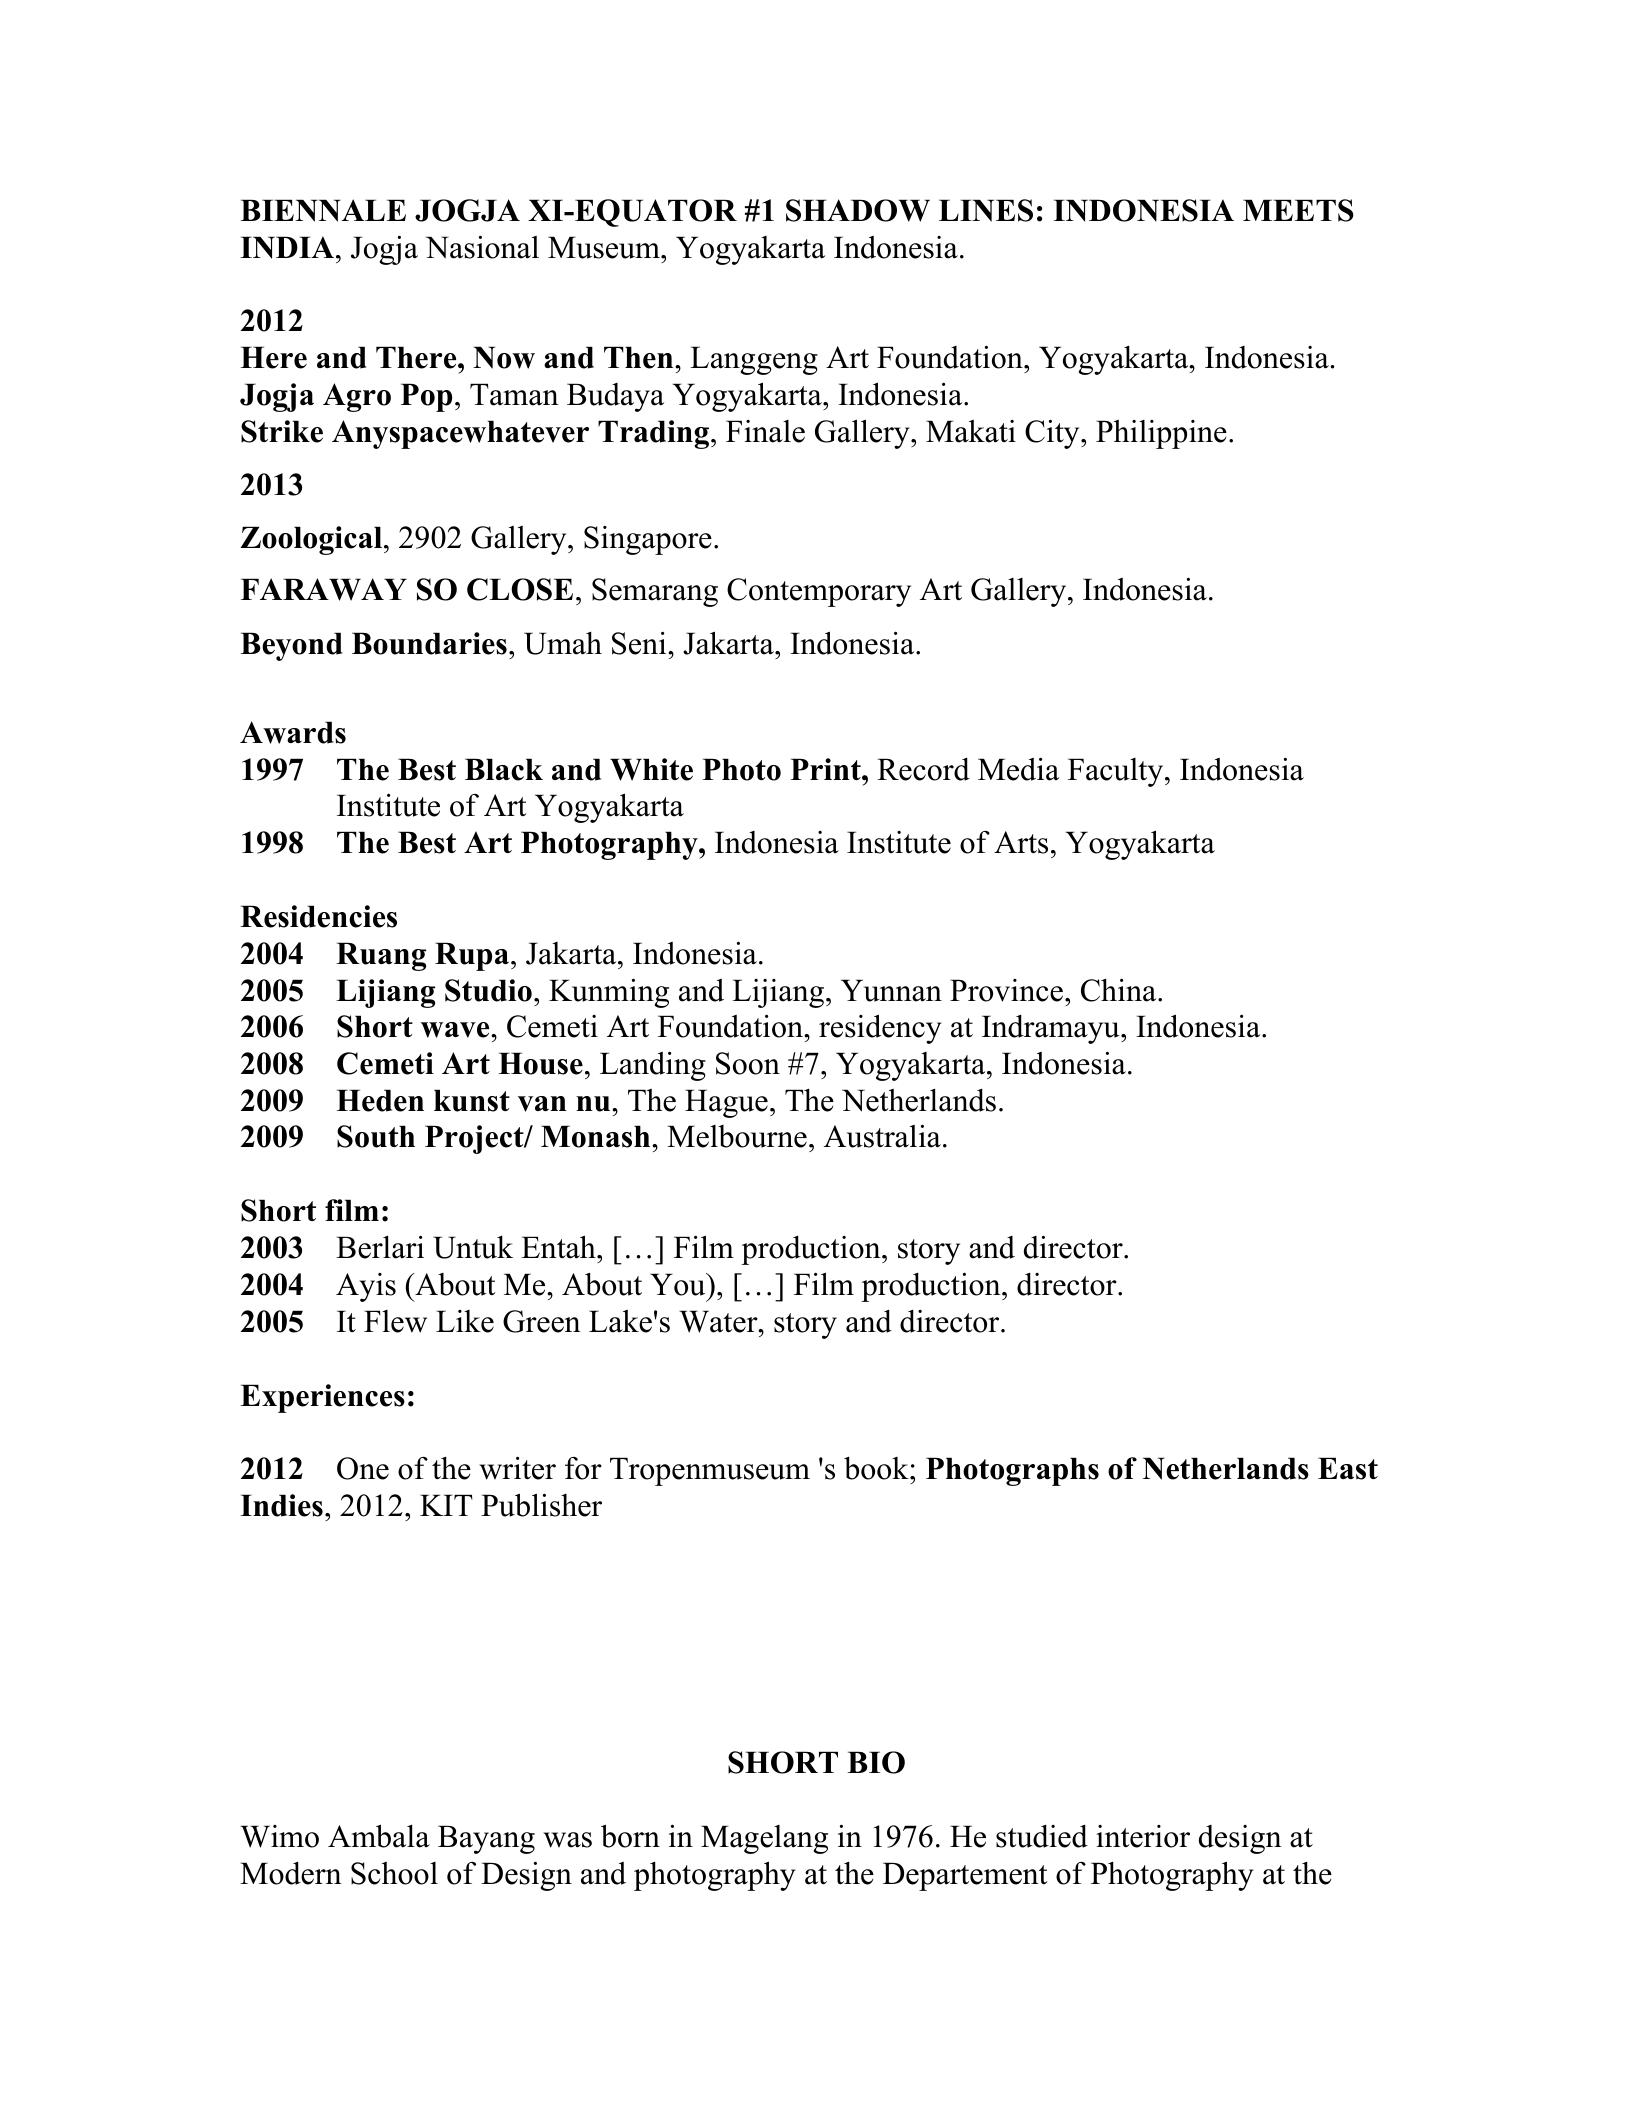 This page has height=2114, width=1633. Describe the element at coordinates (394, 1873) in the page. I see `School` at that location.
